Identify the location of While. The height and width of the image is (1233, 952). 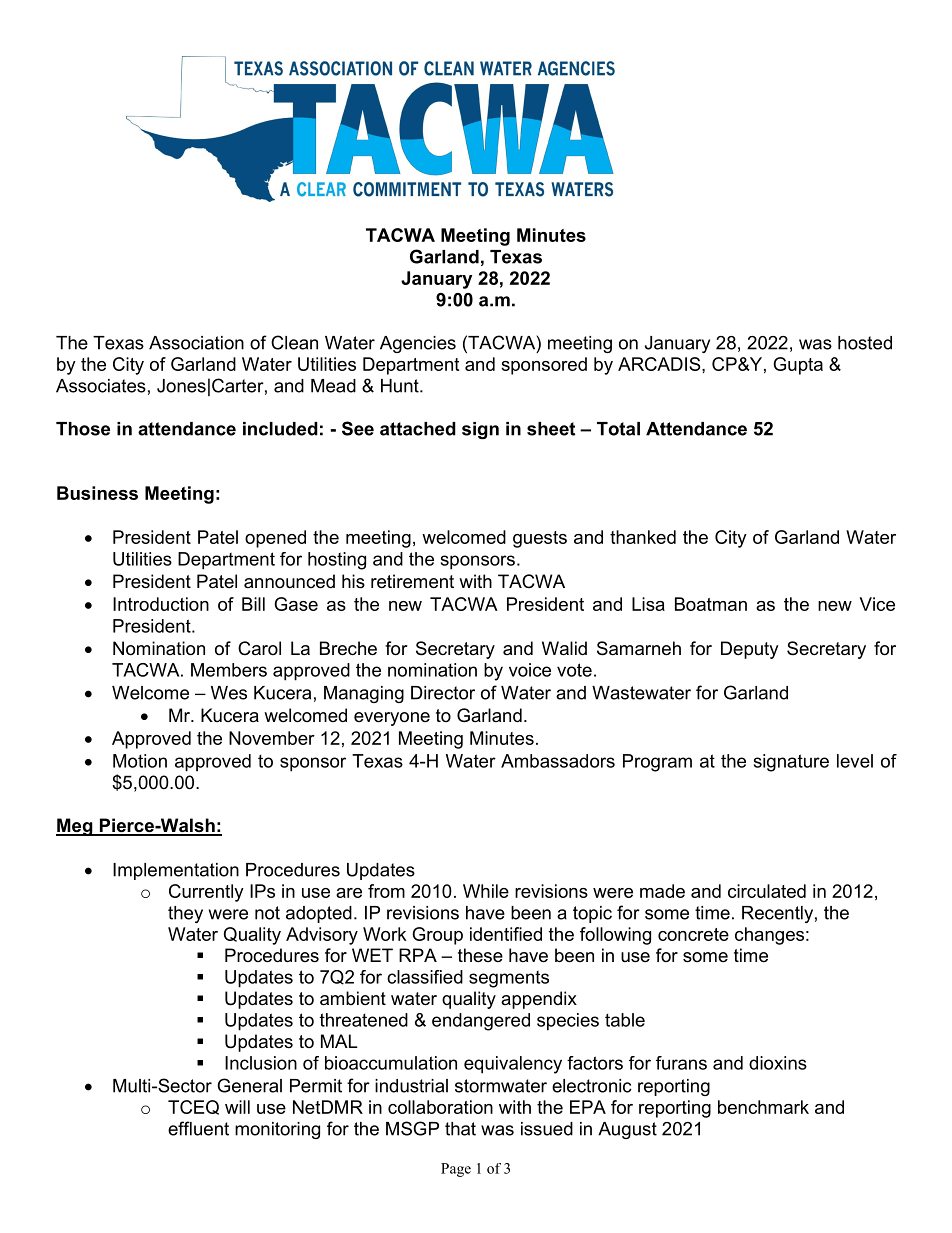
(486, 891).
